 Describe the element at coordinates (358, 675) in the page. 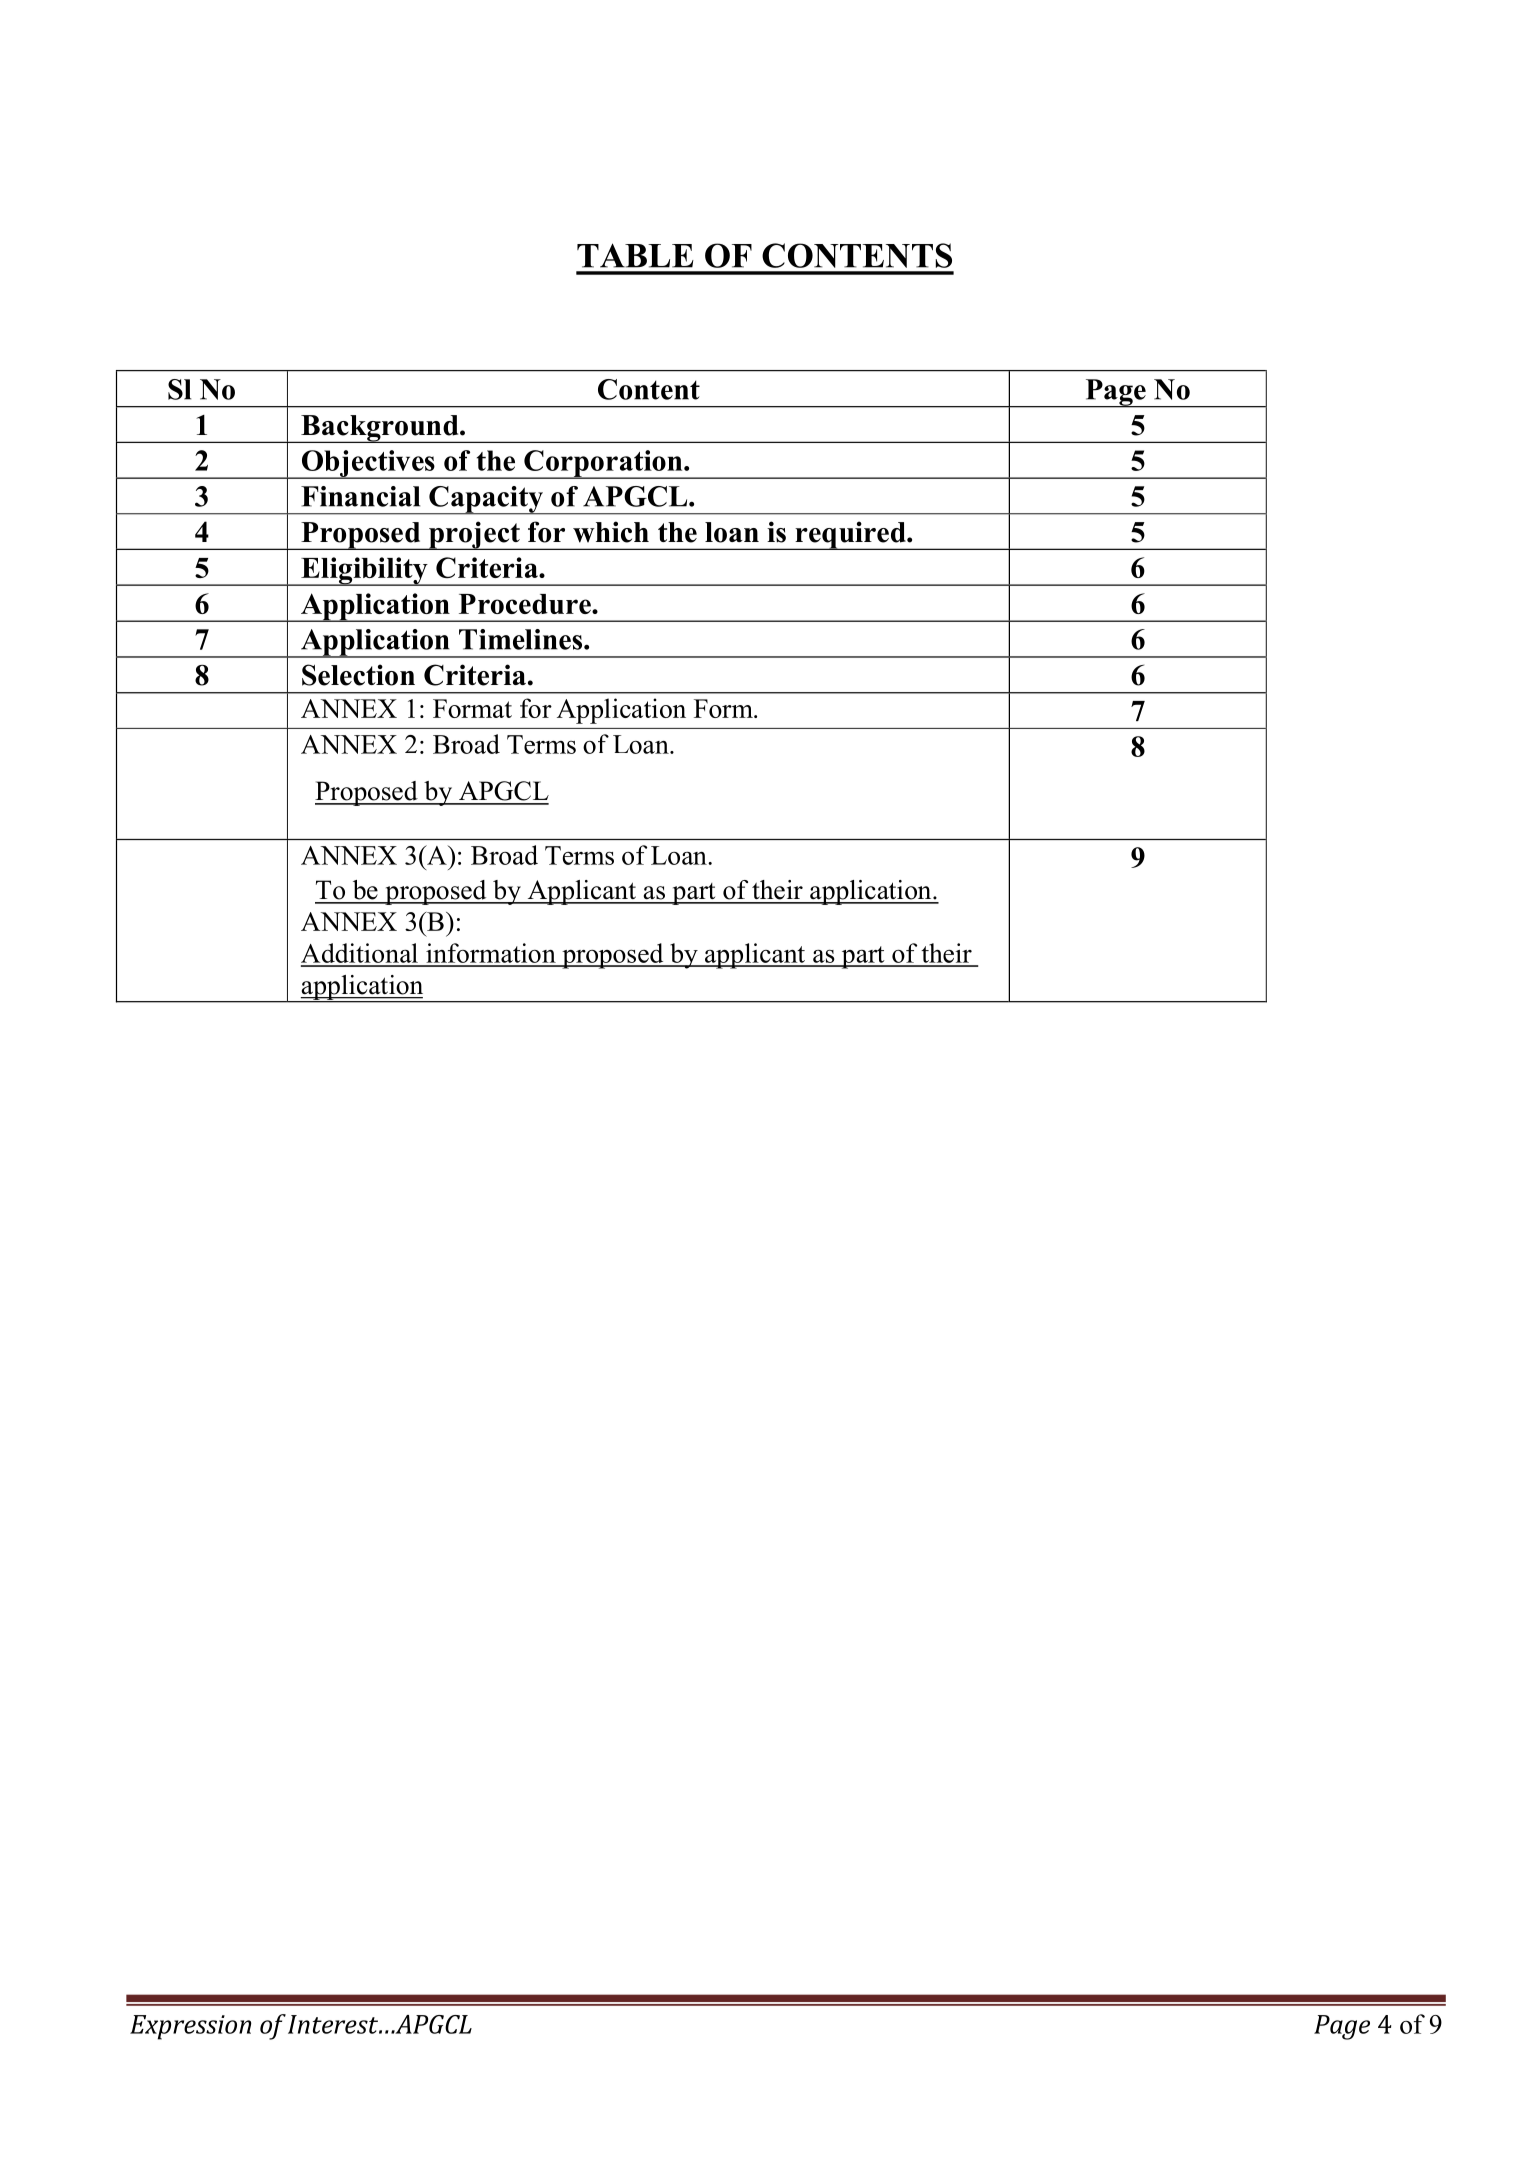

I see `Selection` at that location.
